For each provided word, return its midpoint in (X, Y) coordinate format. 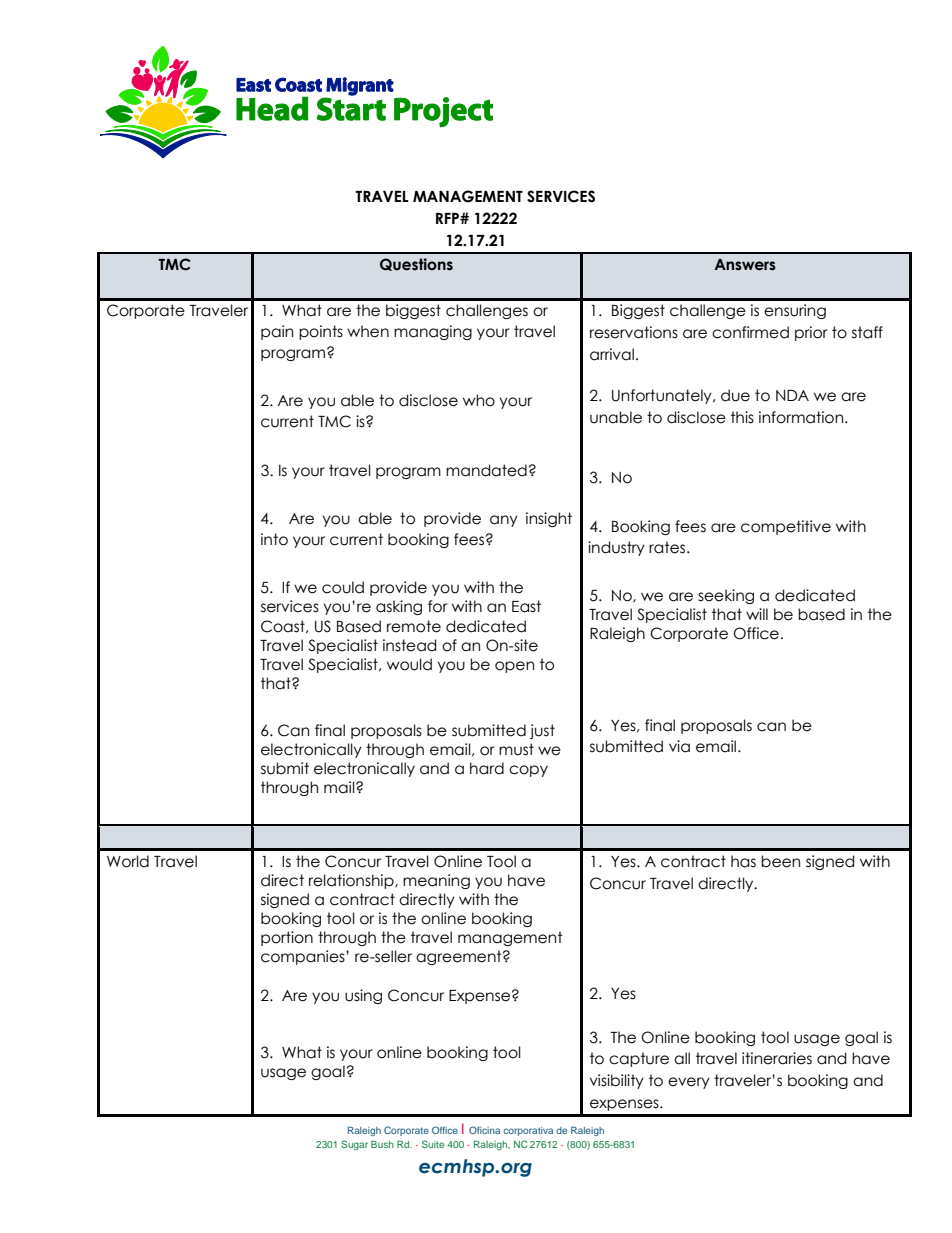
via (679, 746)
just (542, 731)
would (409, 664)
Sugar (354, 1145)
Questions (416, 264)
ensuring (795, 311)
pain (277, 332)
